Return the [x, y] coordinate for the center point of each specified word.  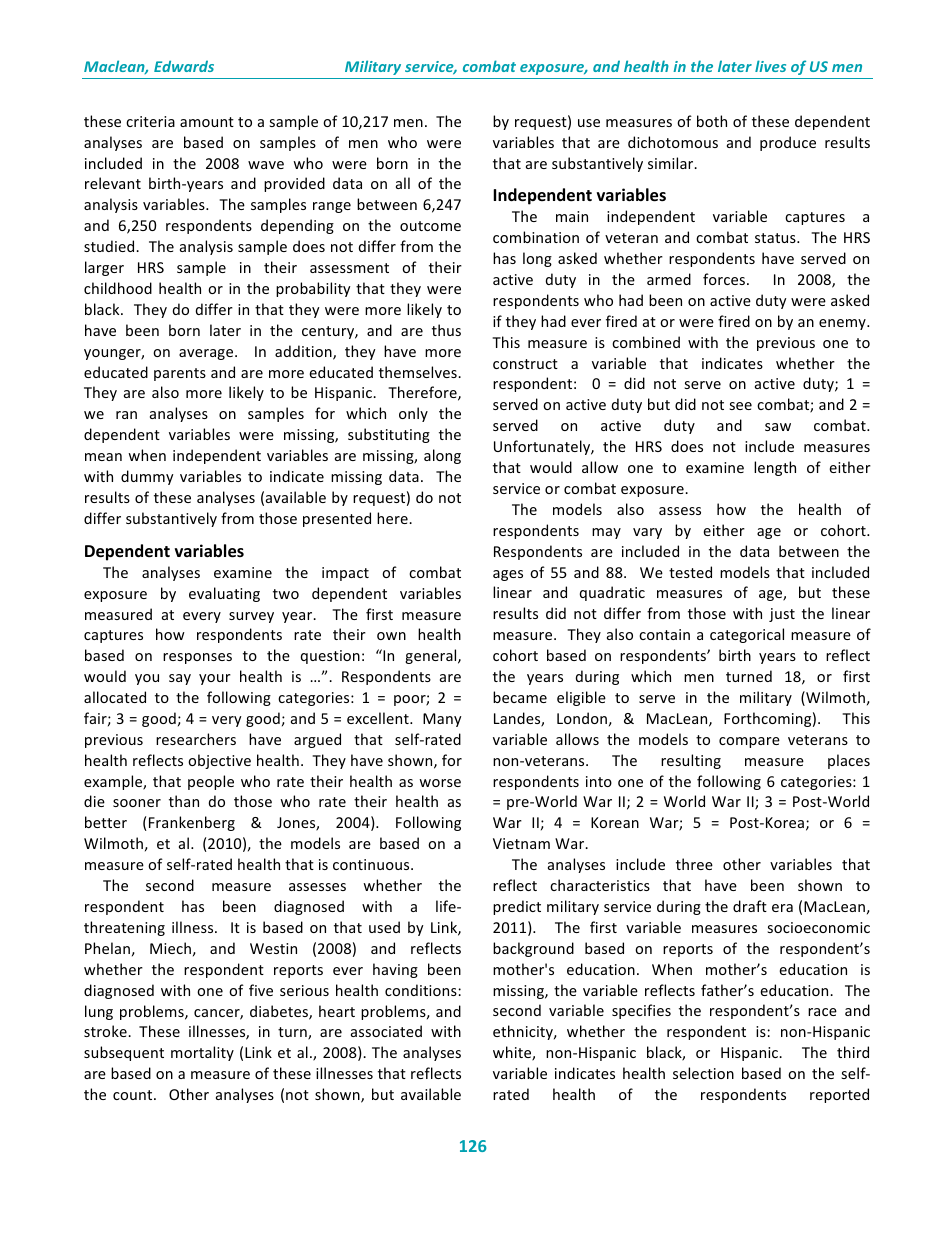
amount [207, 122]
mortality [202, 1053]
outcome [430, 226]
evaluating [224, 594]
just [782, 615]
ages [508, 575]
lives [770, 66]
